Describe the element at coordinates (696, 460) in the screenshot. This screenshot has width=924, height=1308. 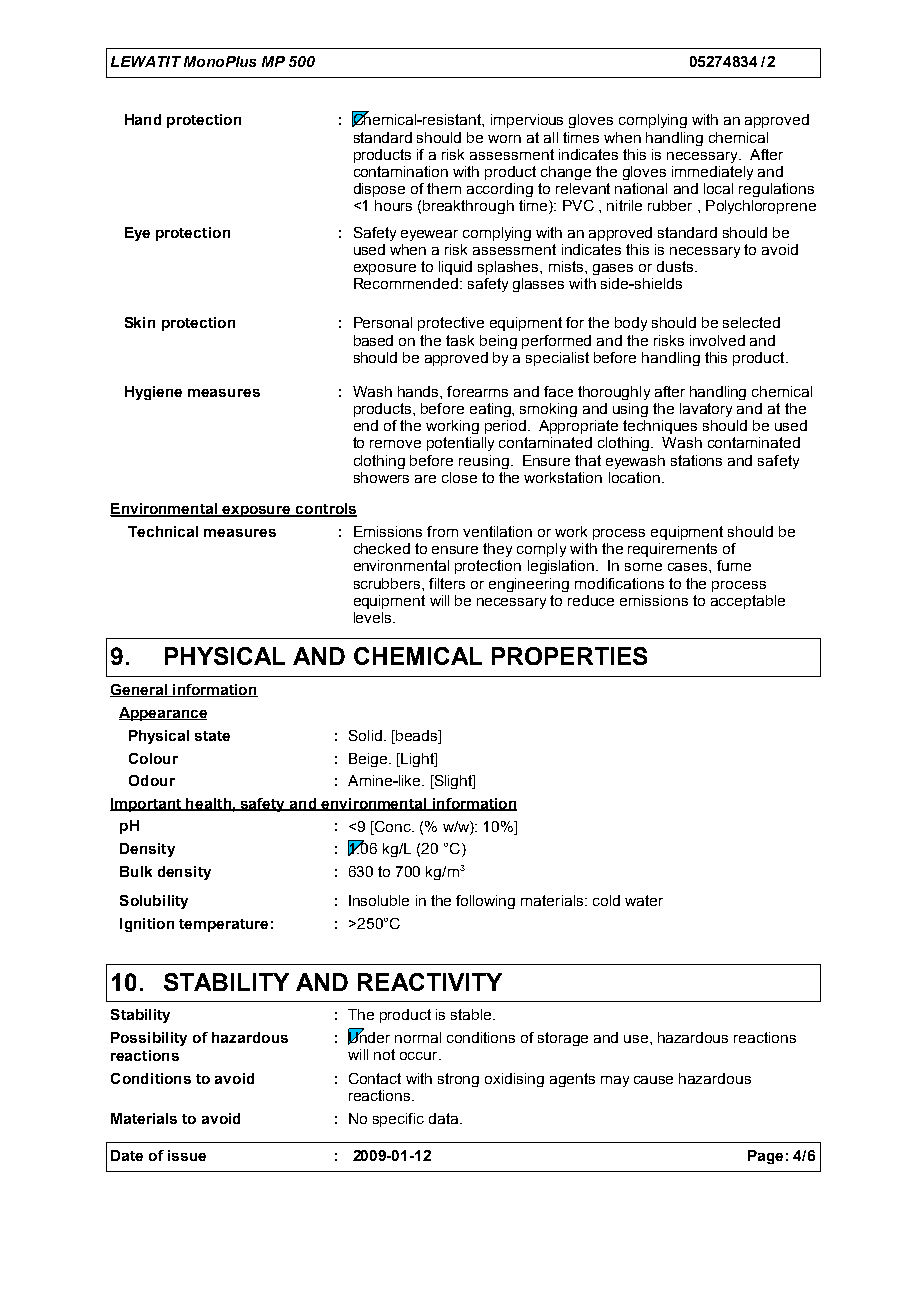
I see `stations` at that location.
